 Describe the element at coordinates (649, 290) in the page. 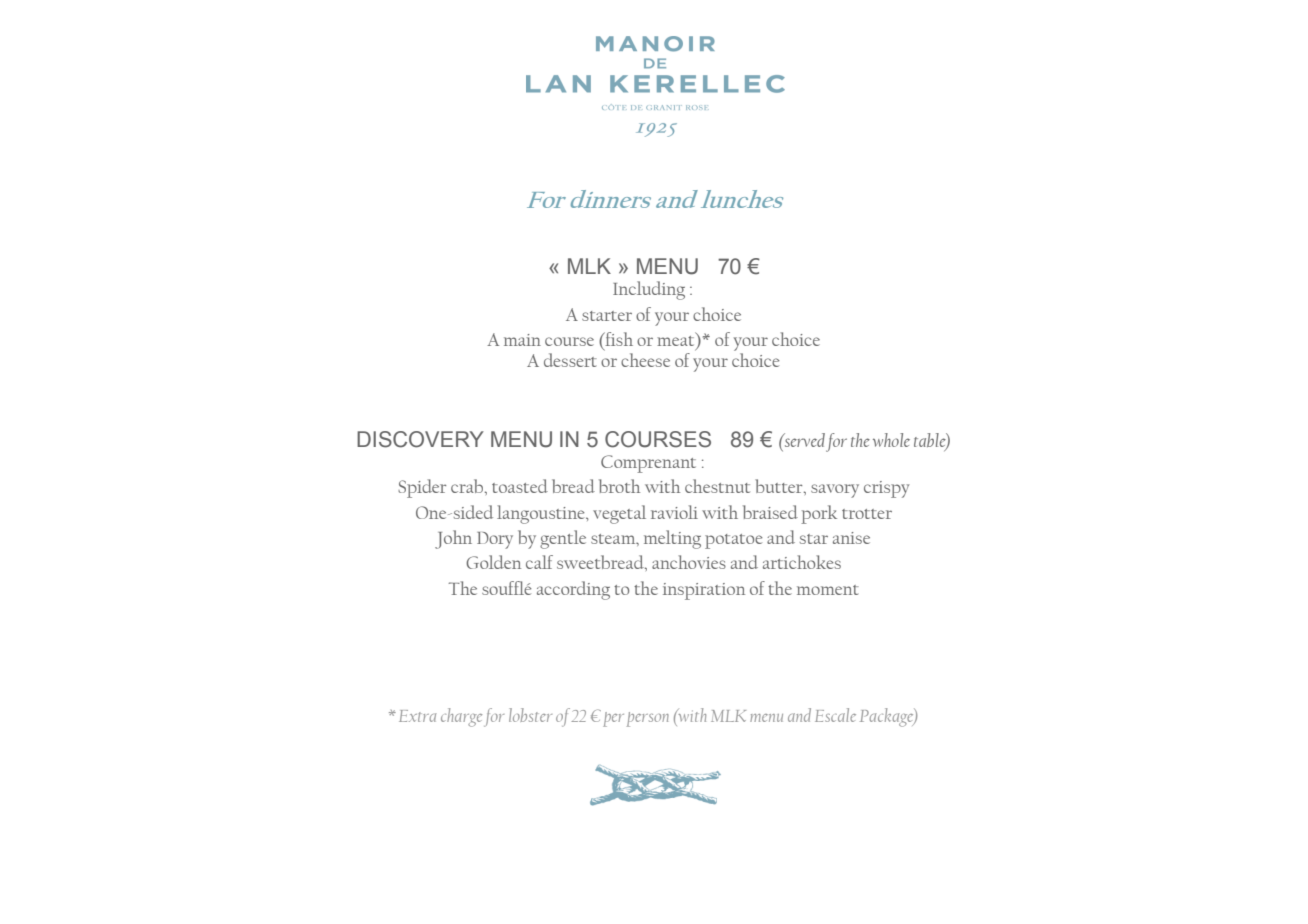

I see `Including` at that location.
